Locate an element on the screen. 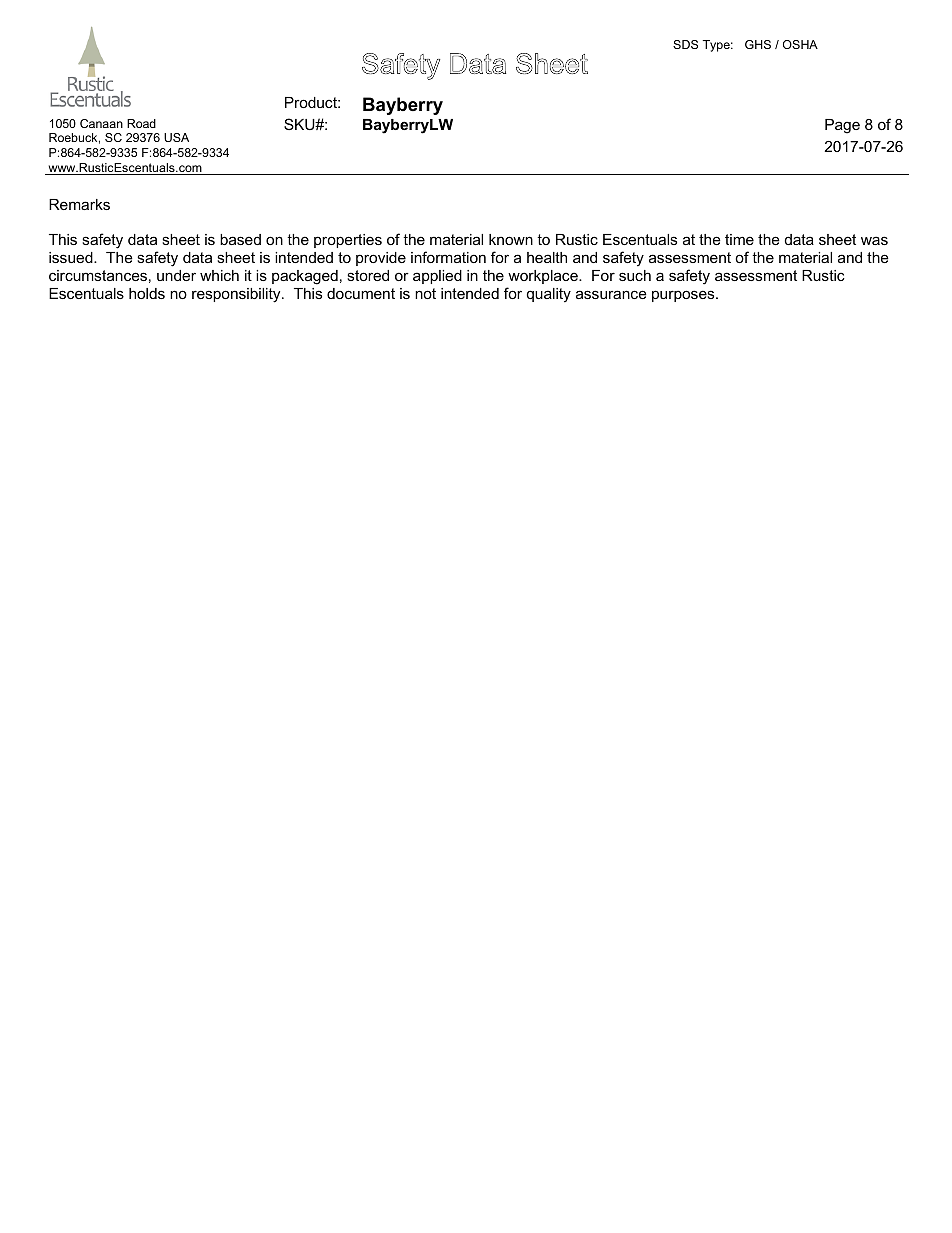  time is located at coordinates (739, 239).
